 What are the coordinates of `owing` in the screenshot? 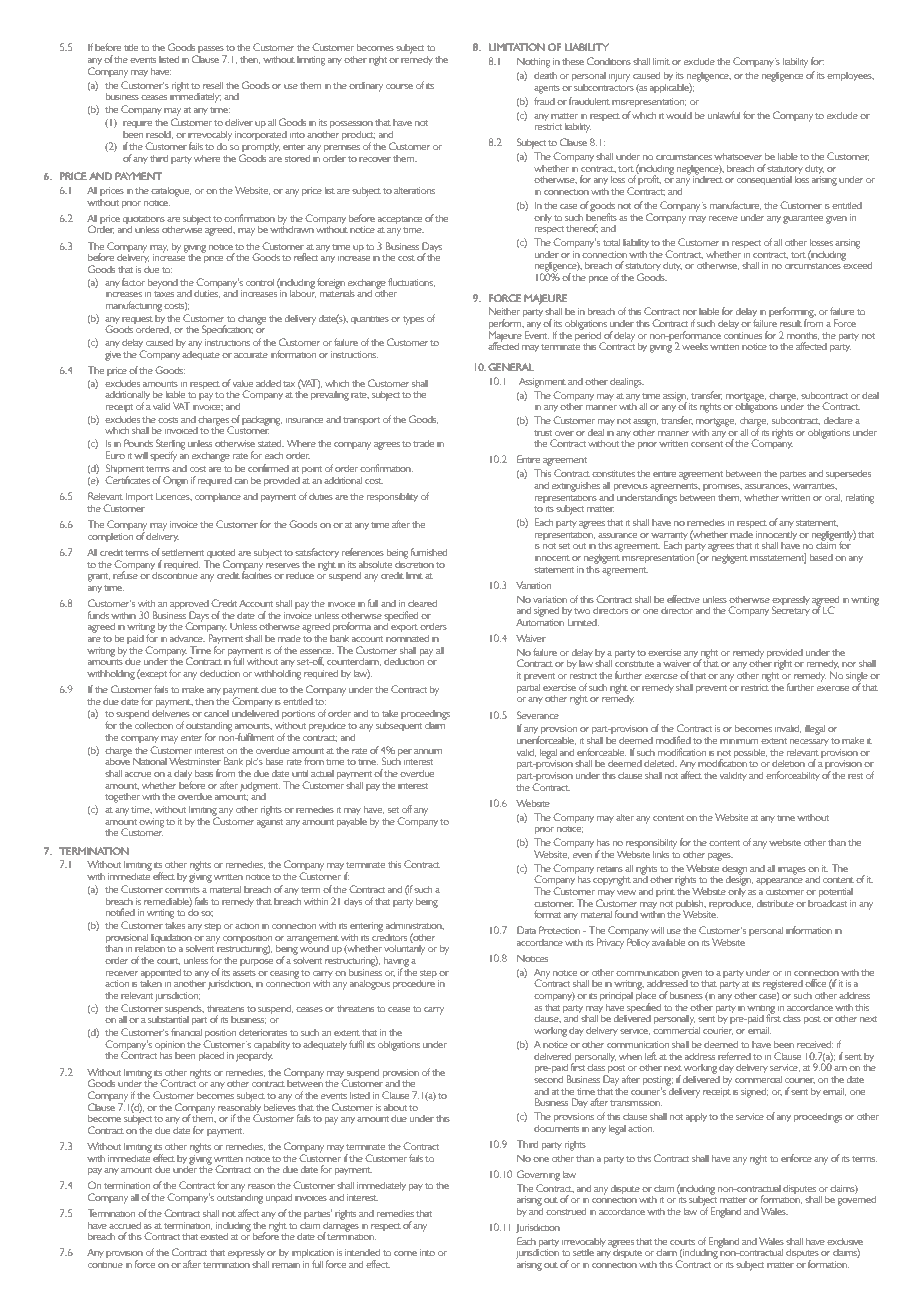 It's located at (151, 822).
